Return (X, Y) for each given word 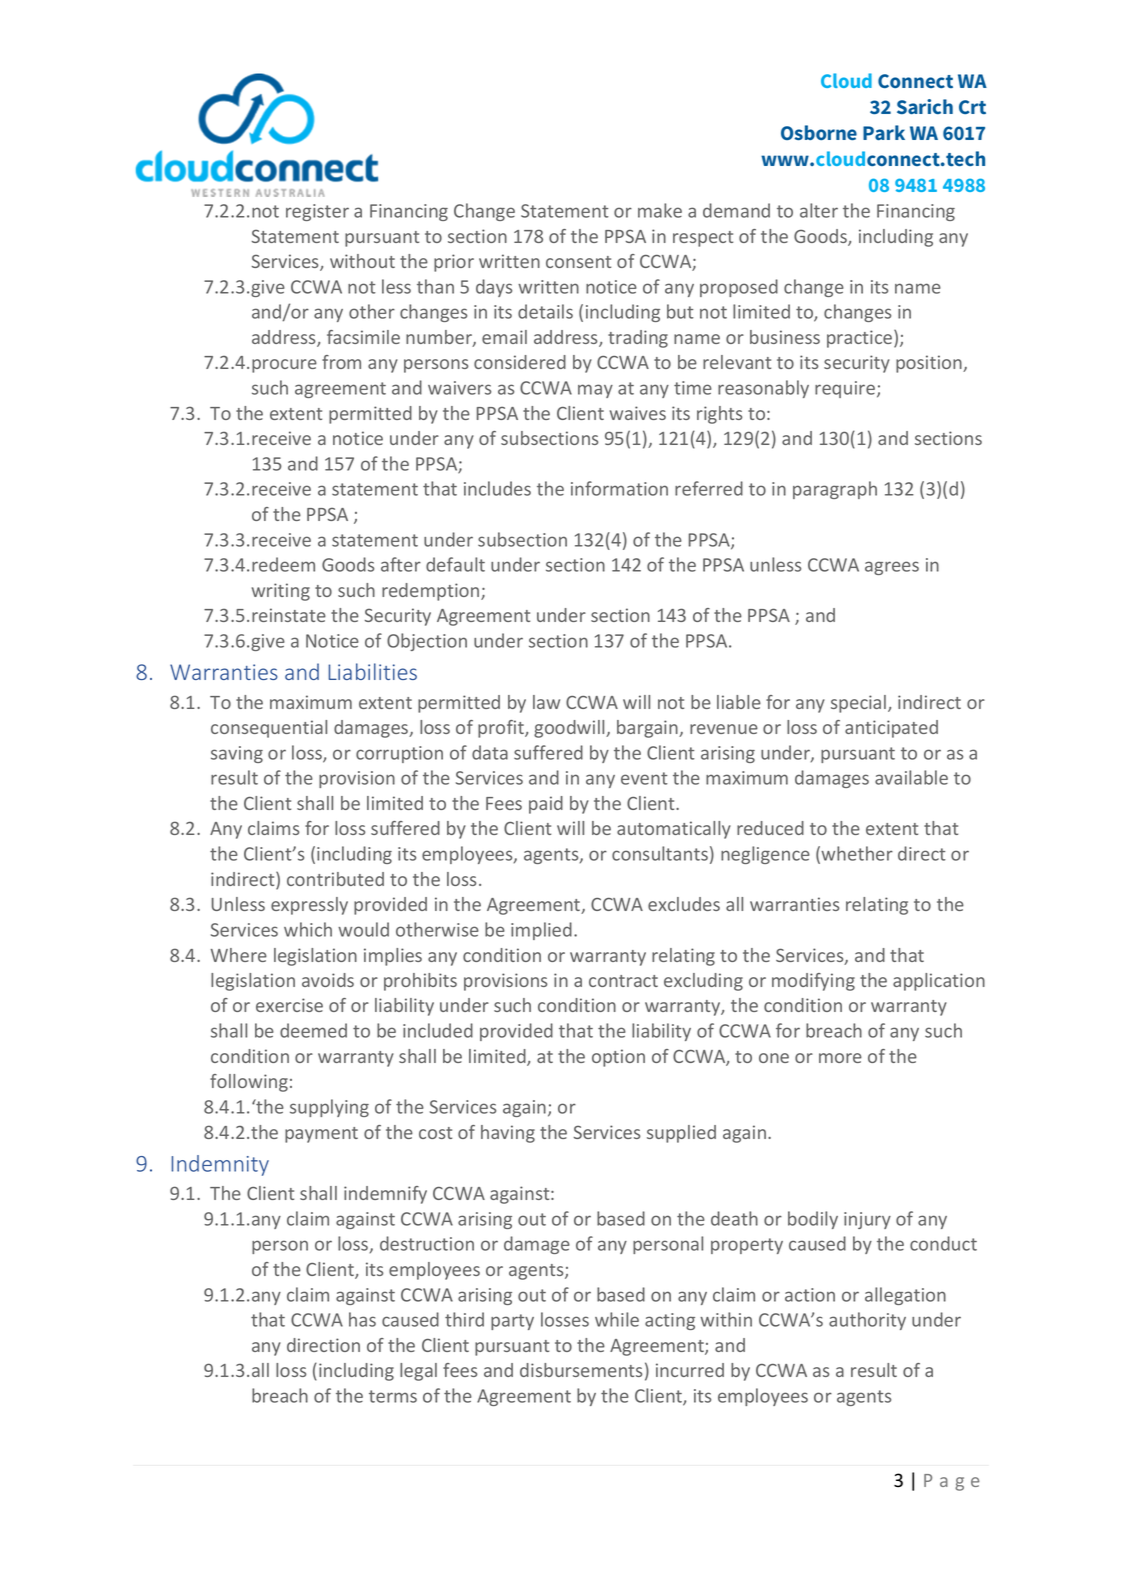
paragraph (835, 490)
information (619, 488)
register (317, 212)
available (911, 777)
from (341, 362)
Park (884, 132)
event (644, 778)
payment (321, 1135)
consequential (269, 729)
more (840, 1058)
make (660, 210)
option (618, 1058)
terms (393, 1396)
